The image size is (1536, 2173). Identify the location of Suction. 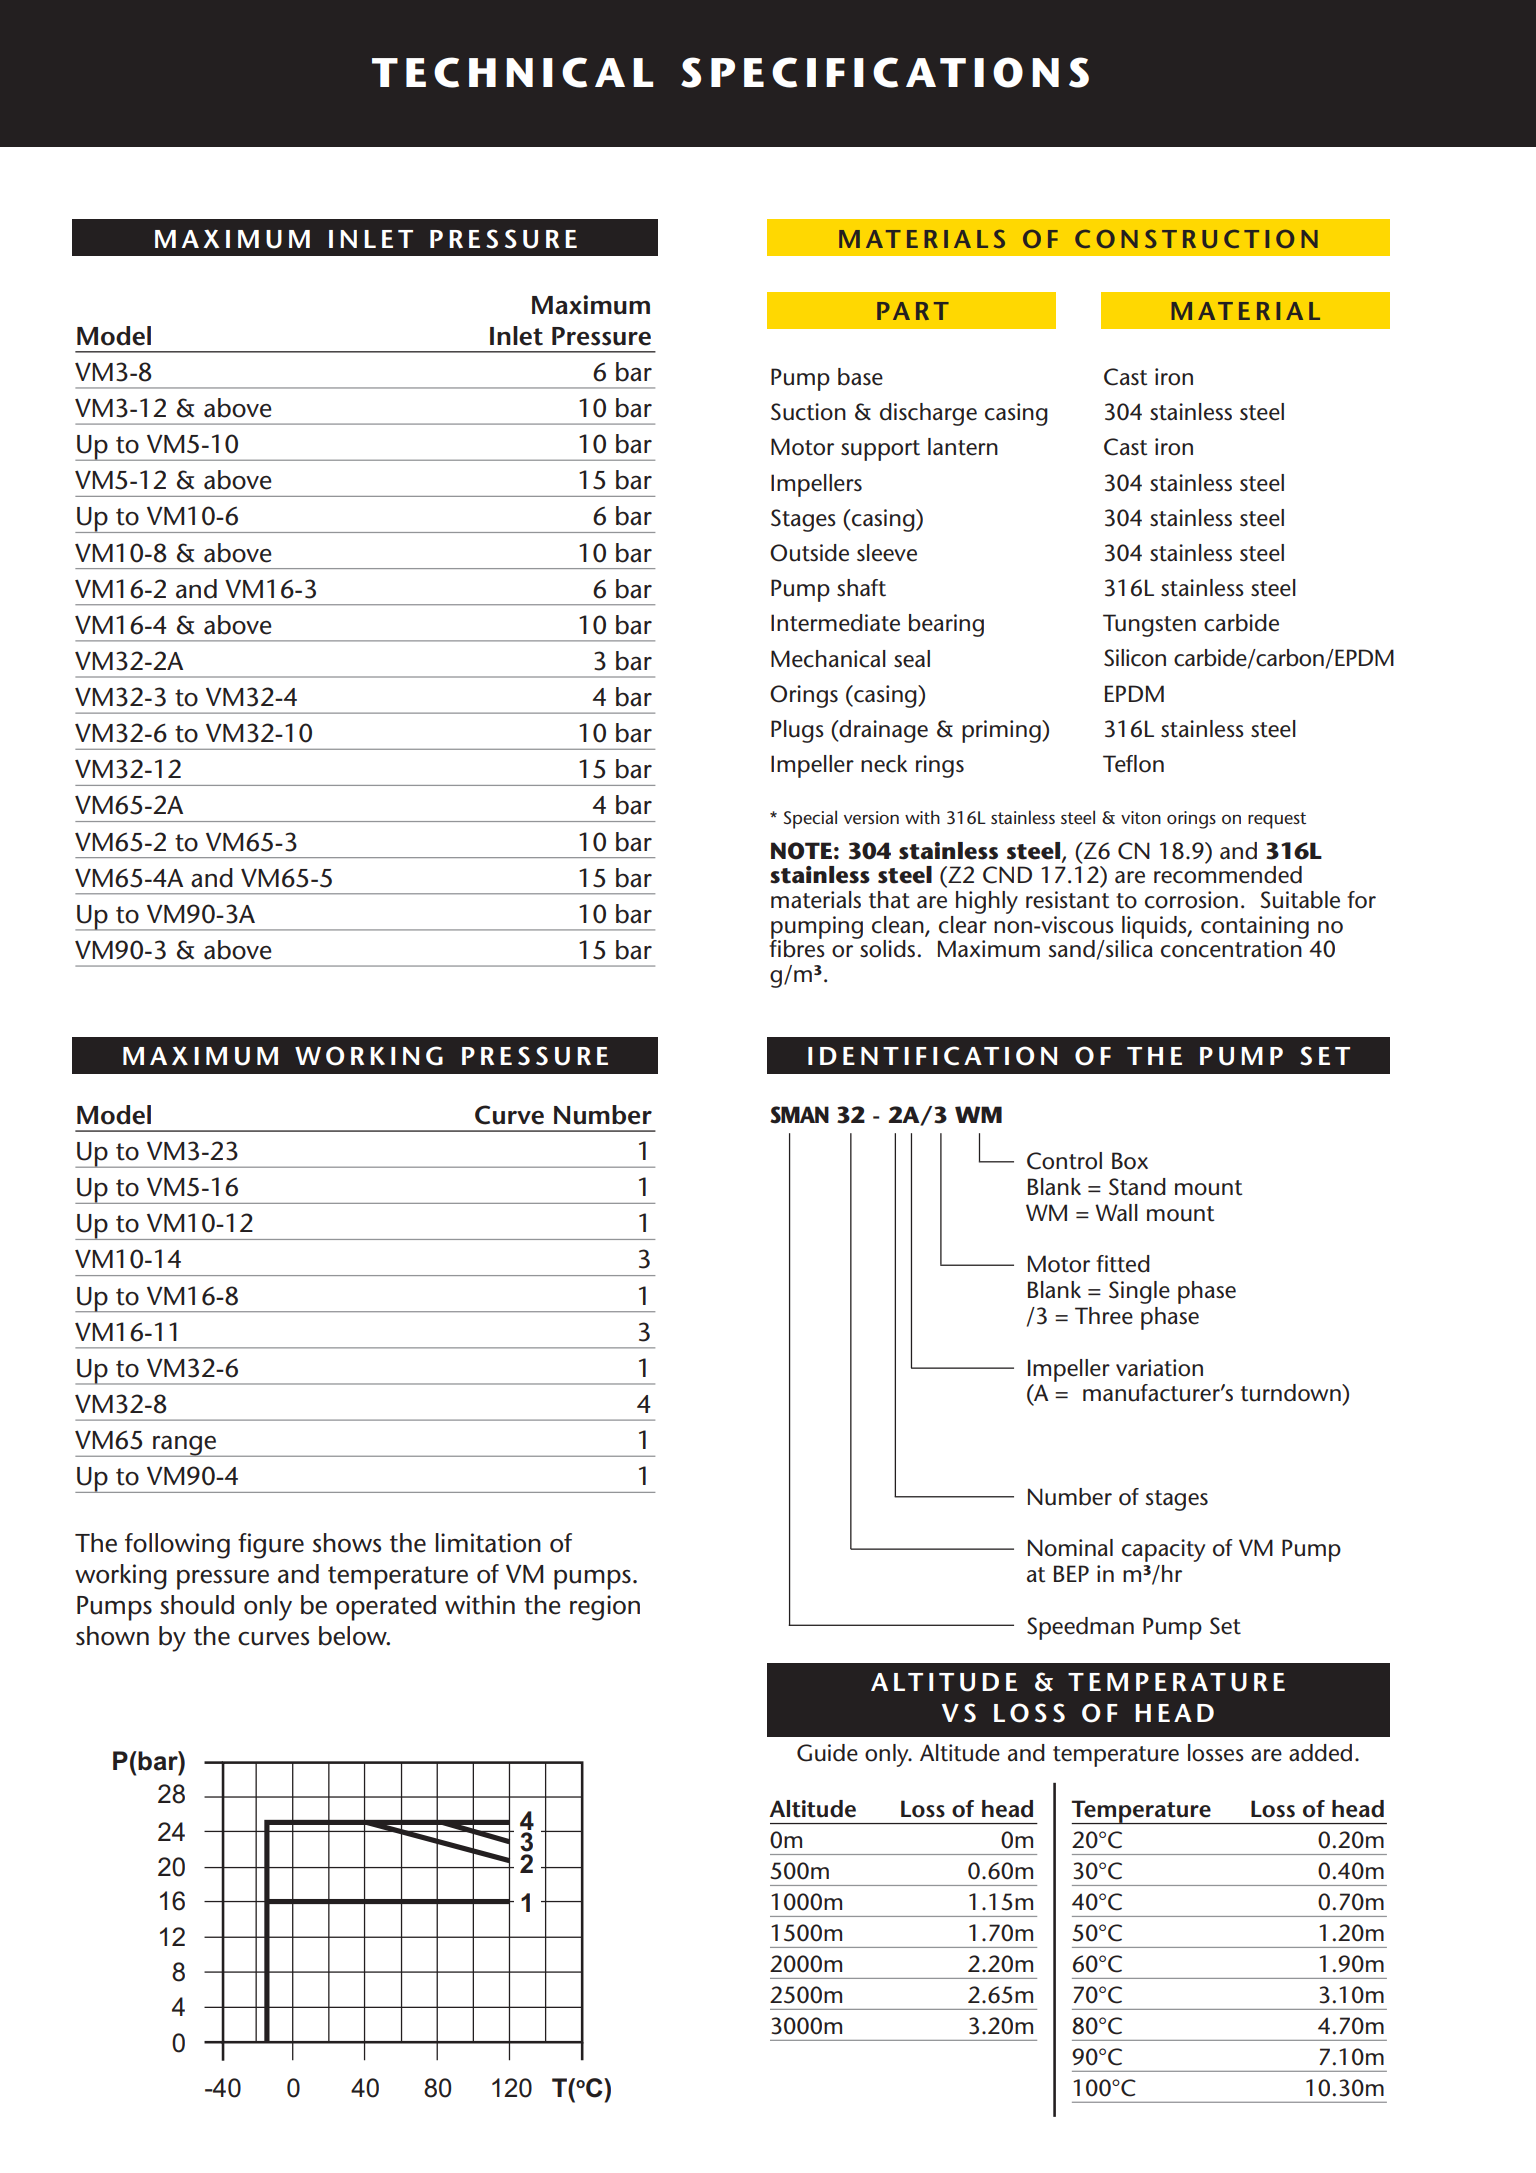
(808, 412).
